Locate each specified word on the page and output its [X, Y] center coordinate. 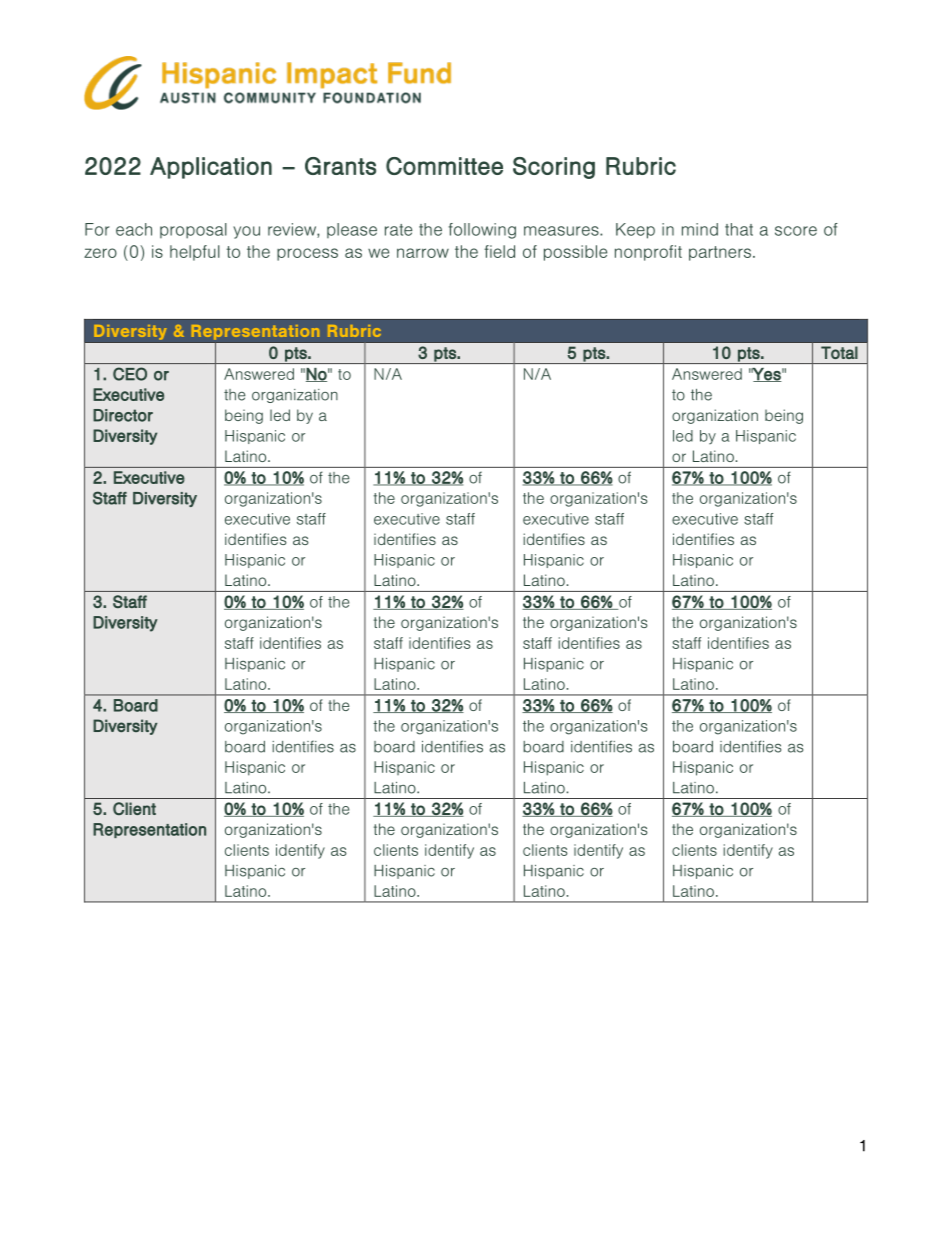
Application [211, 168]
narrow [423, 253]
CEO [130, 374]
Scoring [554, 168]
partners [720, 253]
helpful [195, 253]
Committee [444, 166]
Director [123, 415]
